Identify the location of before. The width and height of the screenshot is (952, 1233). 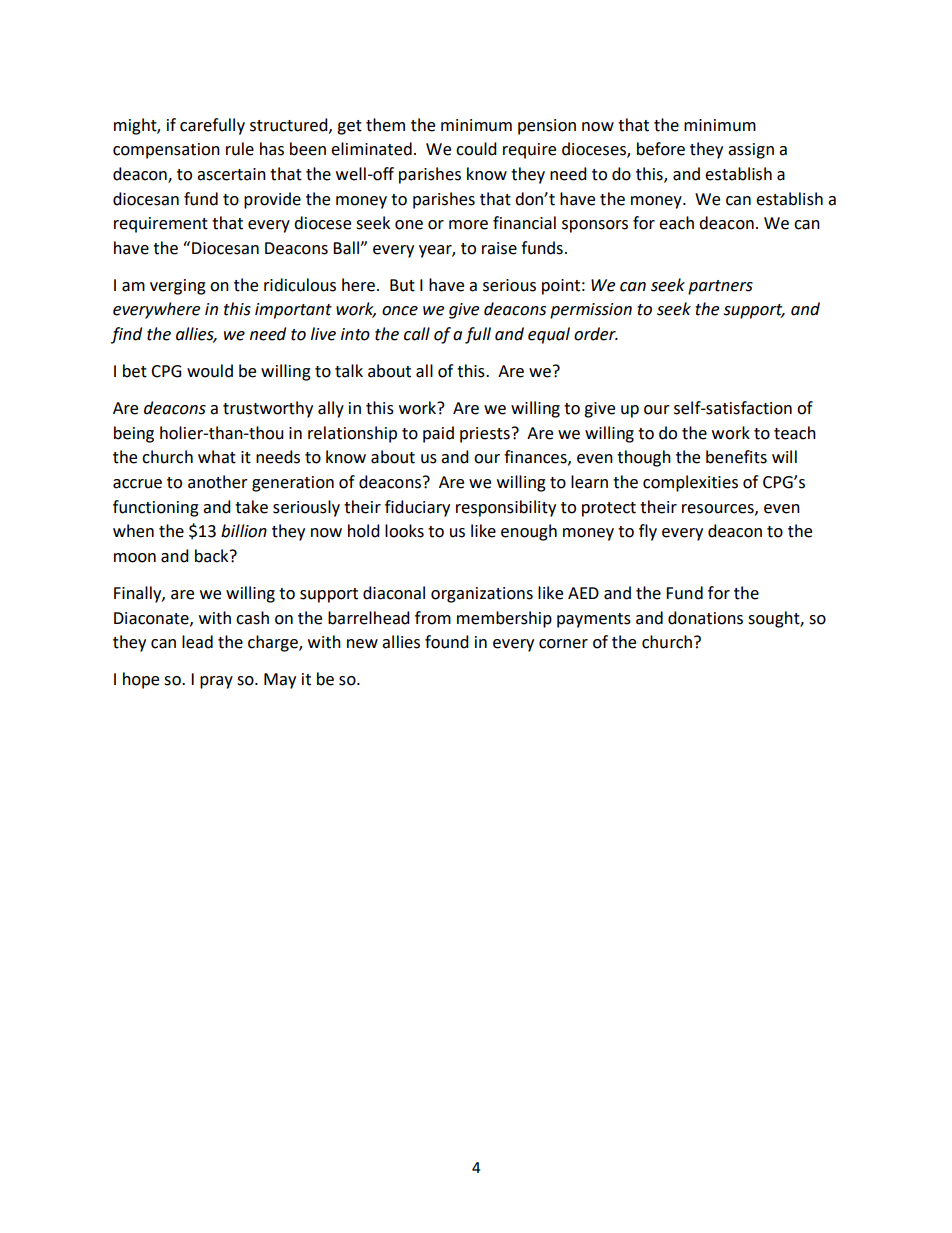
(661, 149).
